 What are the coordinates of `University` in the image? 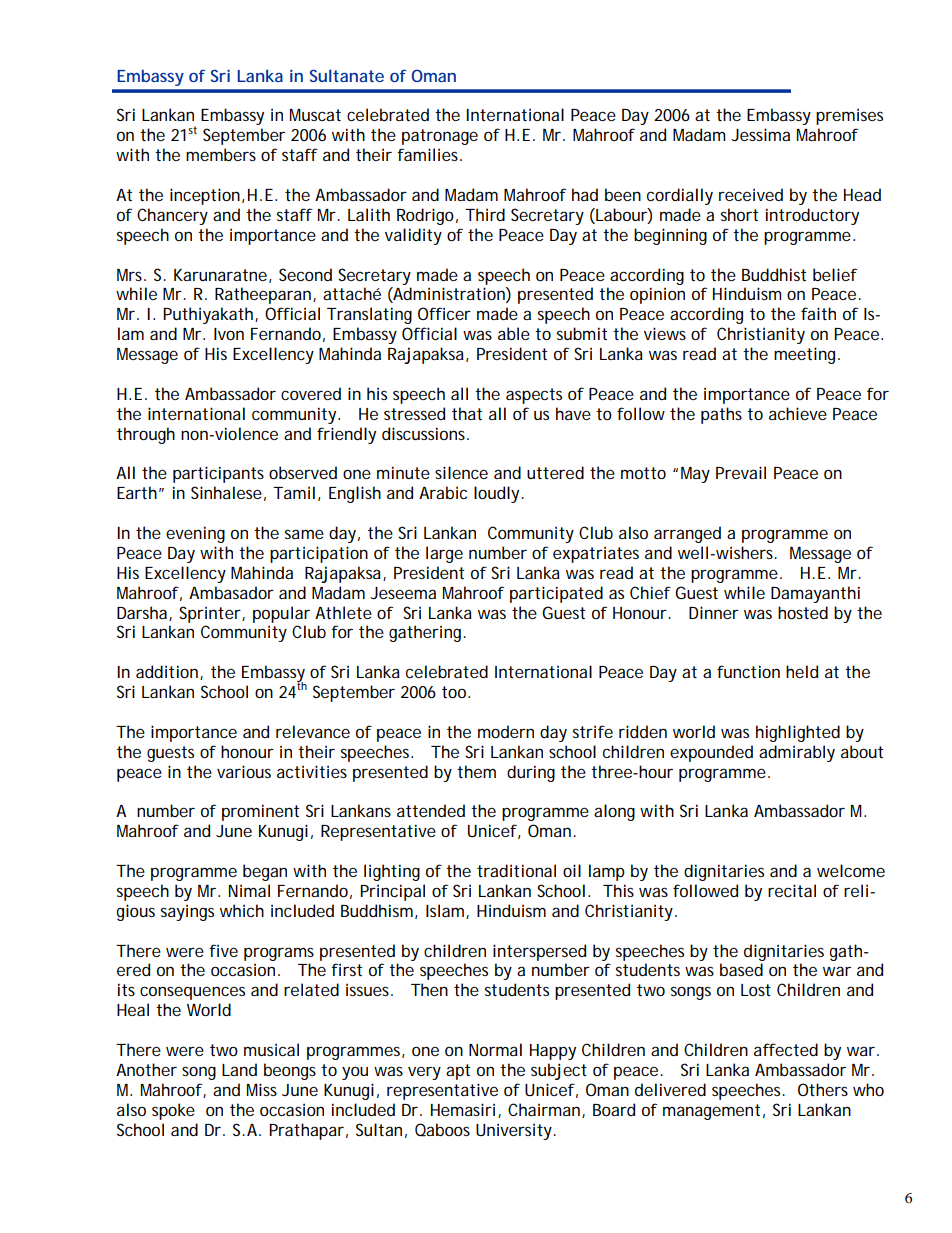 It's located at (515, 1131).
